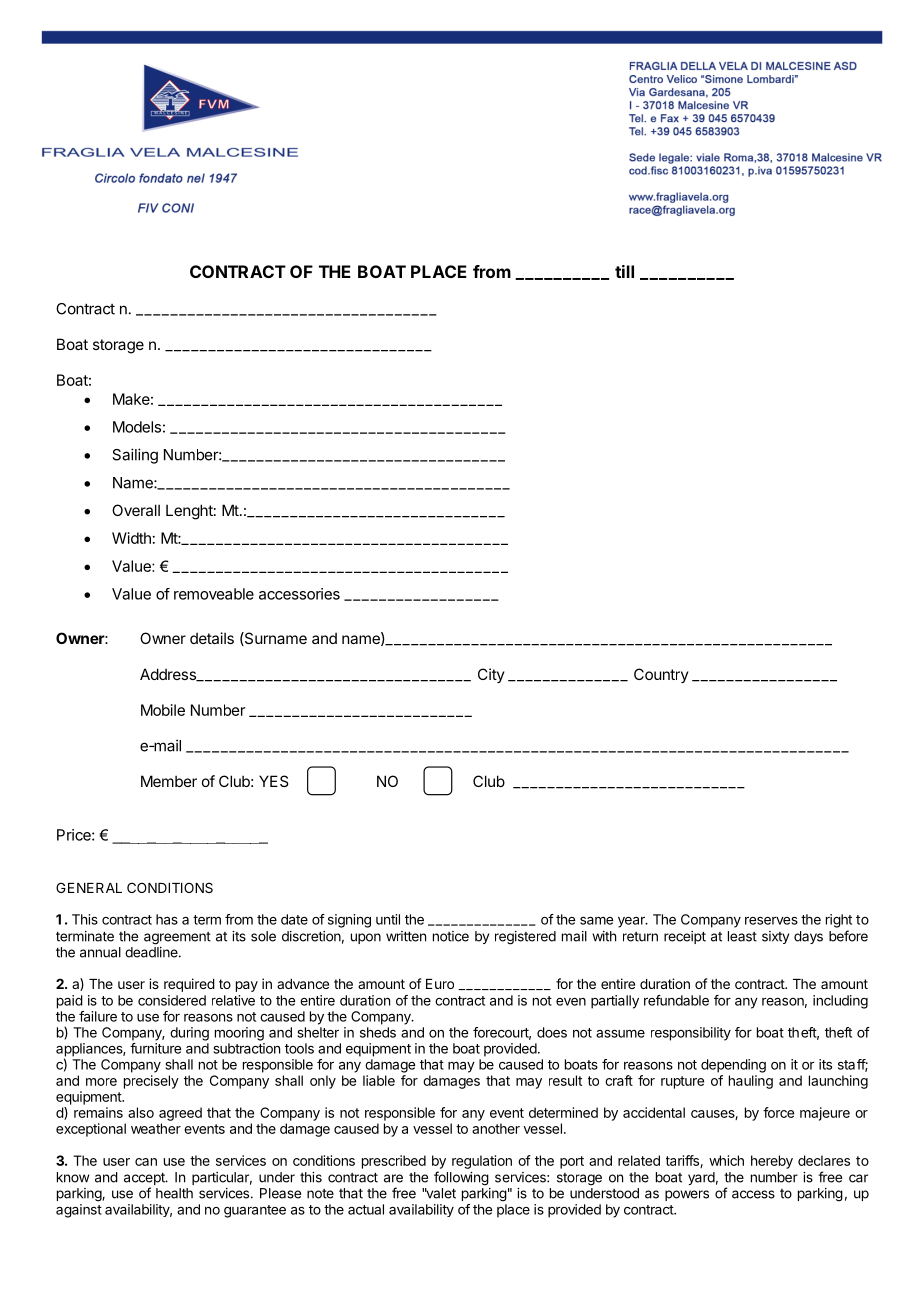 This page has height=1307, width=924. What do you see at coordinates (174, 1193) in the page?
I see `health` at bounding box center [174, 1193].
